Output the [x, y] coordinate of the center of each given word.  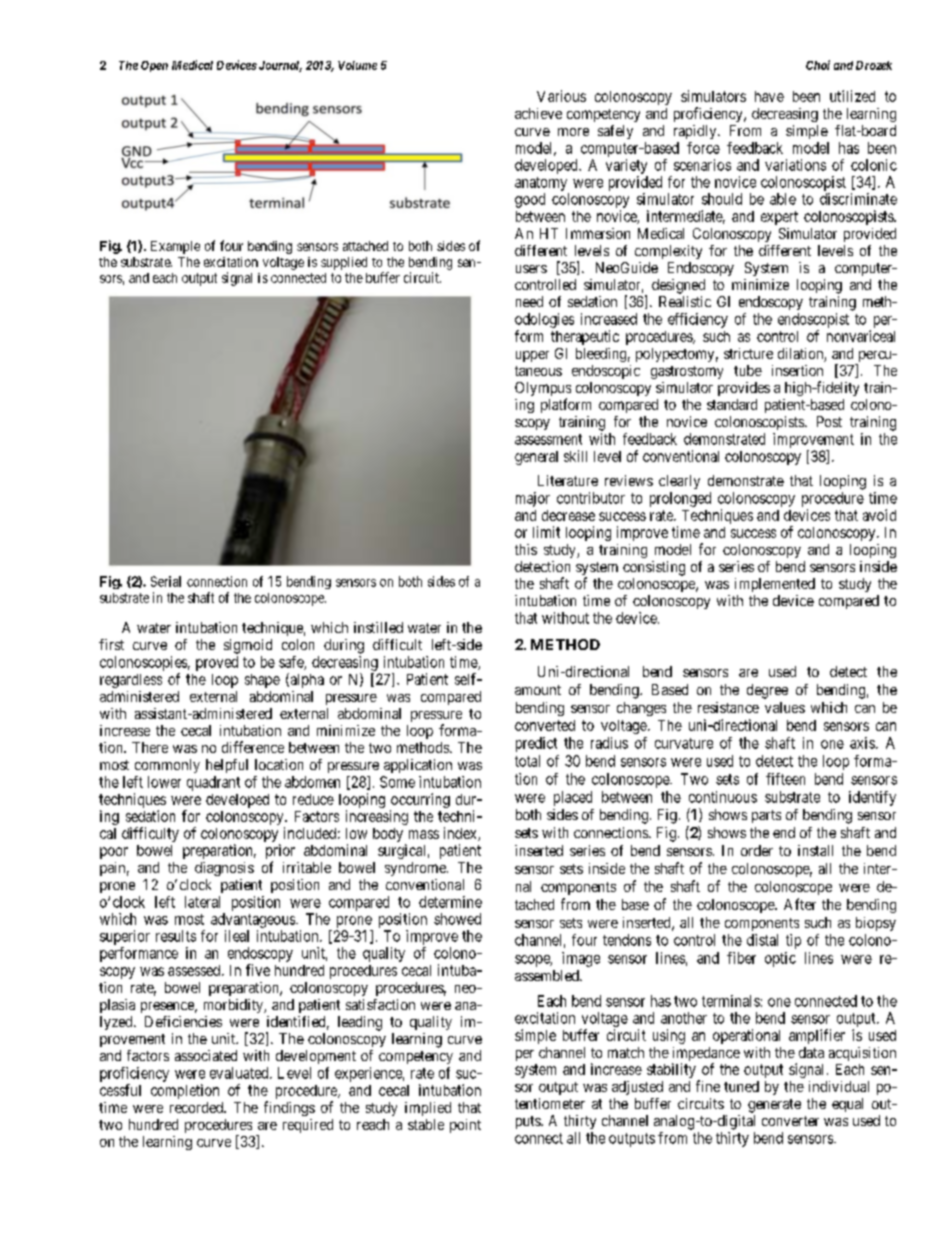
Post [829, 421]
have [769, 96]
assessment [548, 439]
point [465, 1126]
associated [206, 1055]
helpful [227, 766]
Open [154, 66]
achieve [538, 113]
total [527, 761]
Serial [166, 581]
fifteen [785, 779]
